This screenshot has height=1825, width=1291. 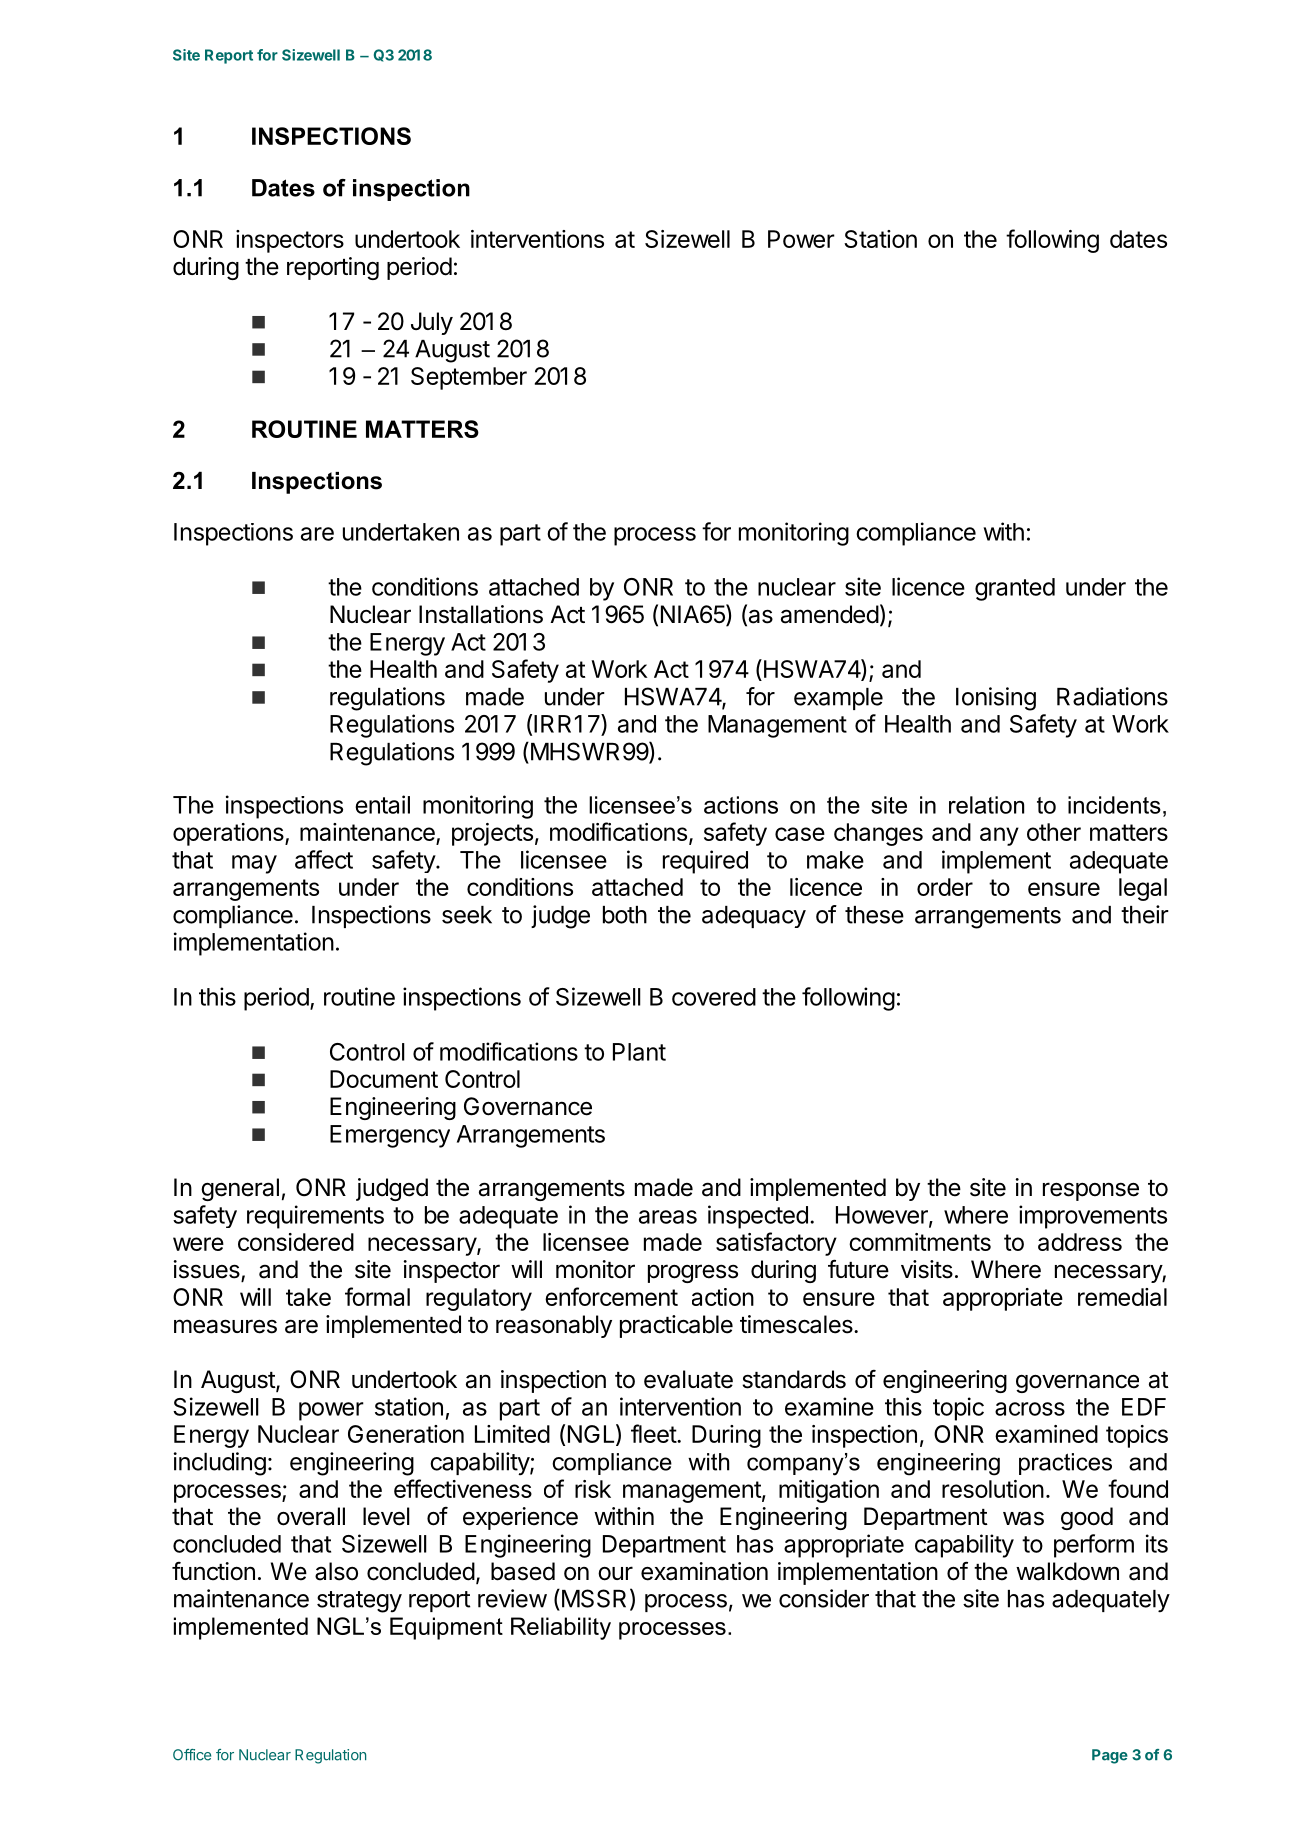 What do you see at coordinates (432, 323) in the screenshot?
I see `July` at bounding box center [432, 323].
